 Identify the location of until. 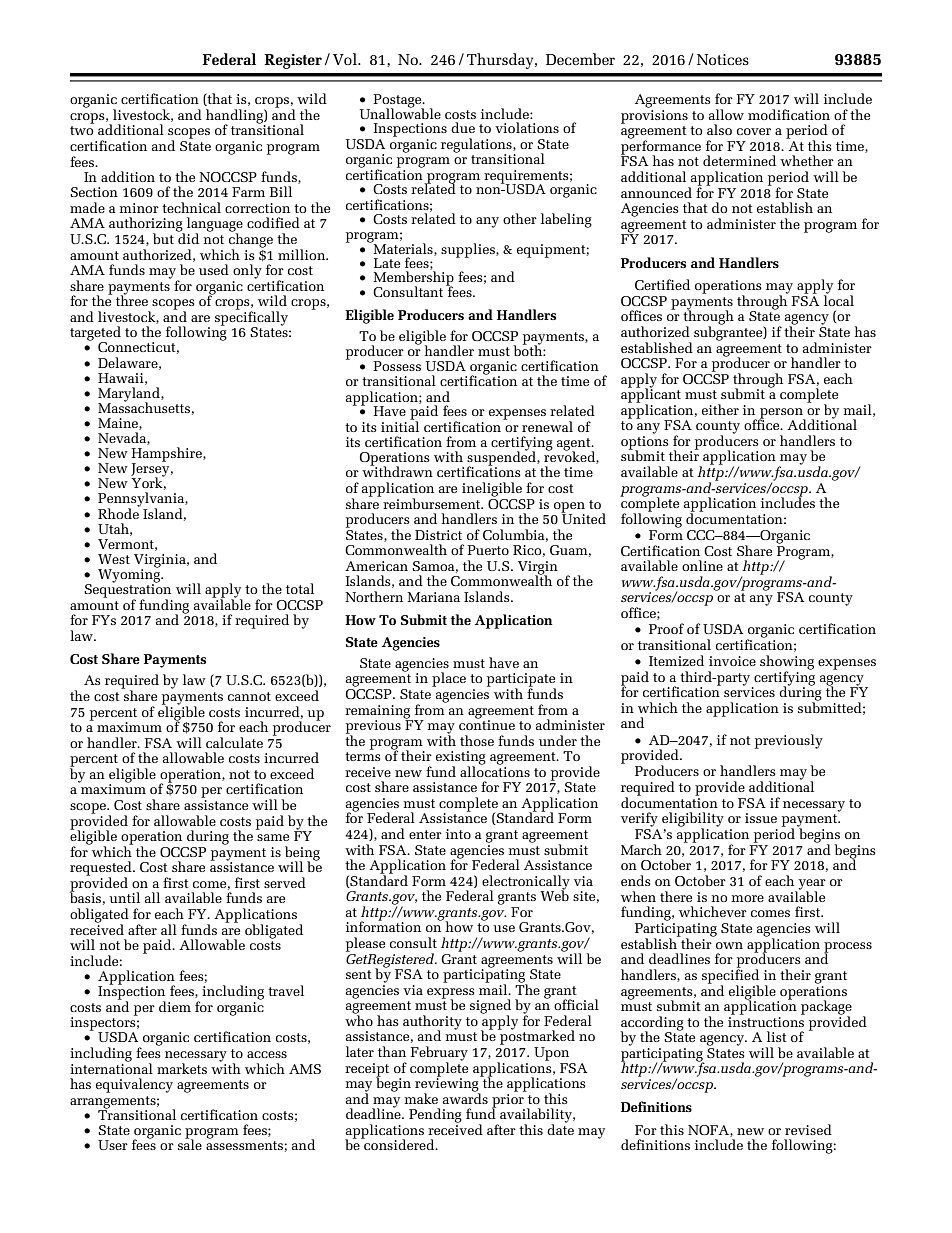
(124, 897).
